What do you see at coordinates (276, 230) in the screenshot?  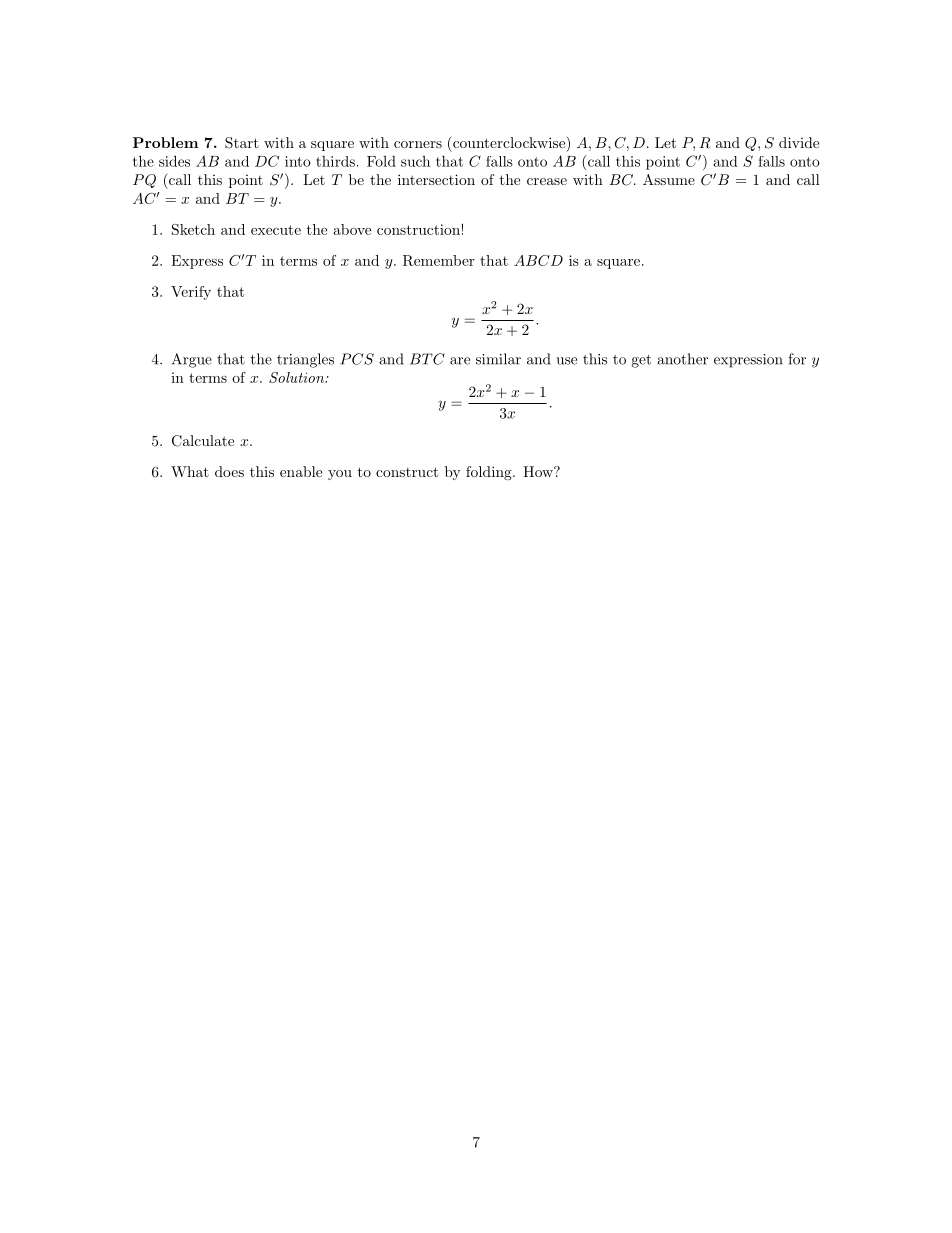 I see `execute` at bounding box center [276, 230].
